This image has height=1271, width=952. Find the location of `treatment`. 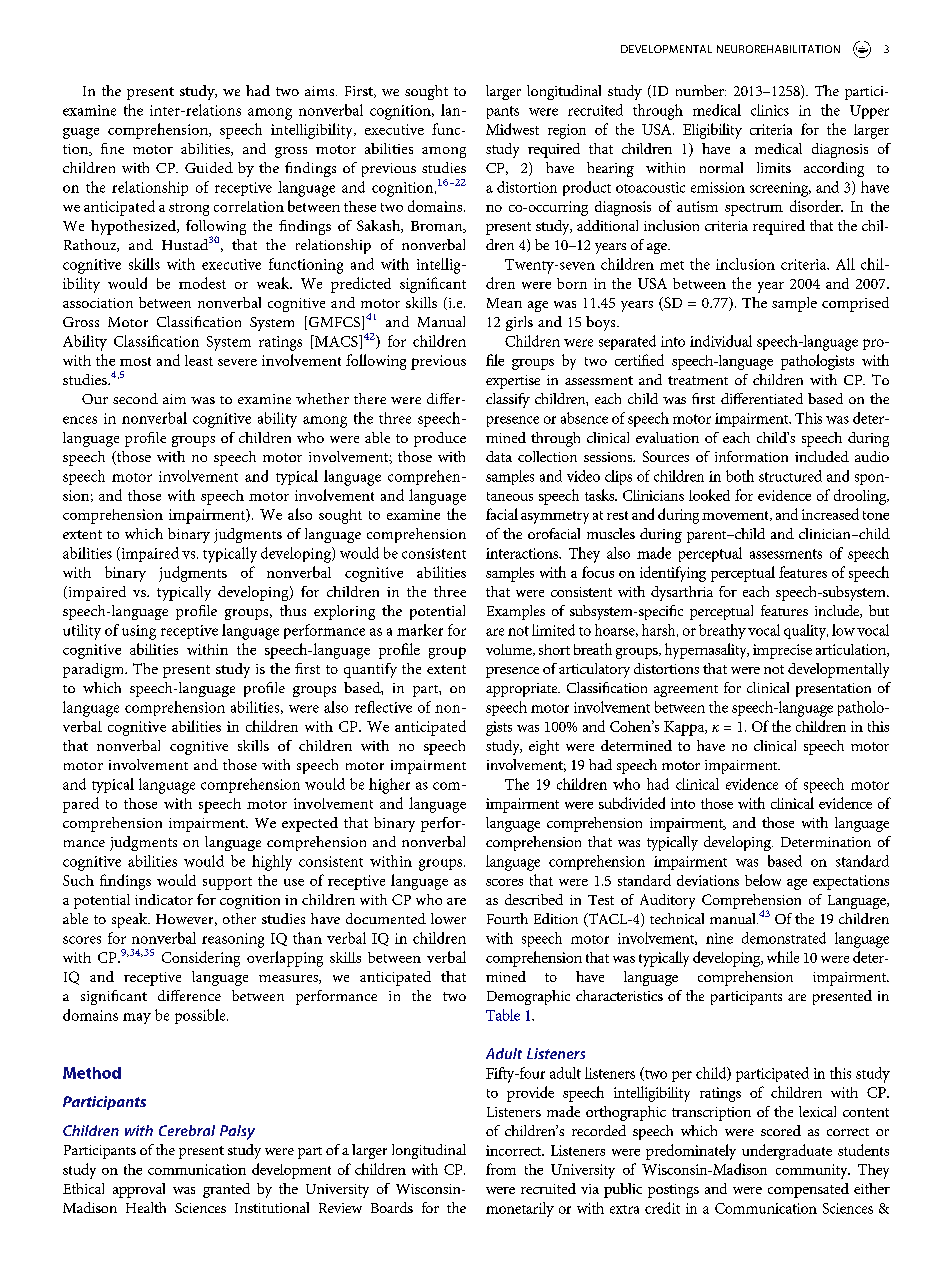

treatment is located at coordinates (698, 380).
